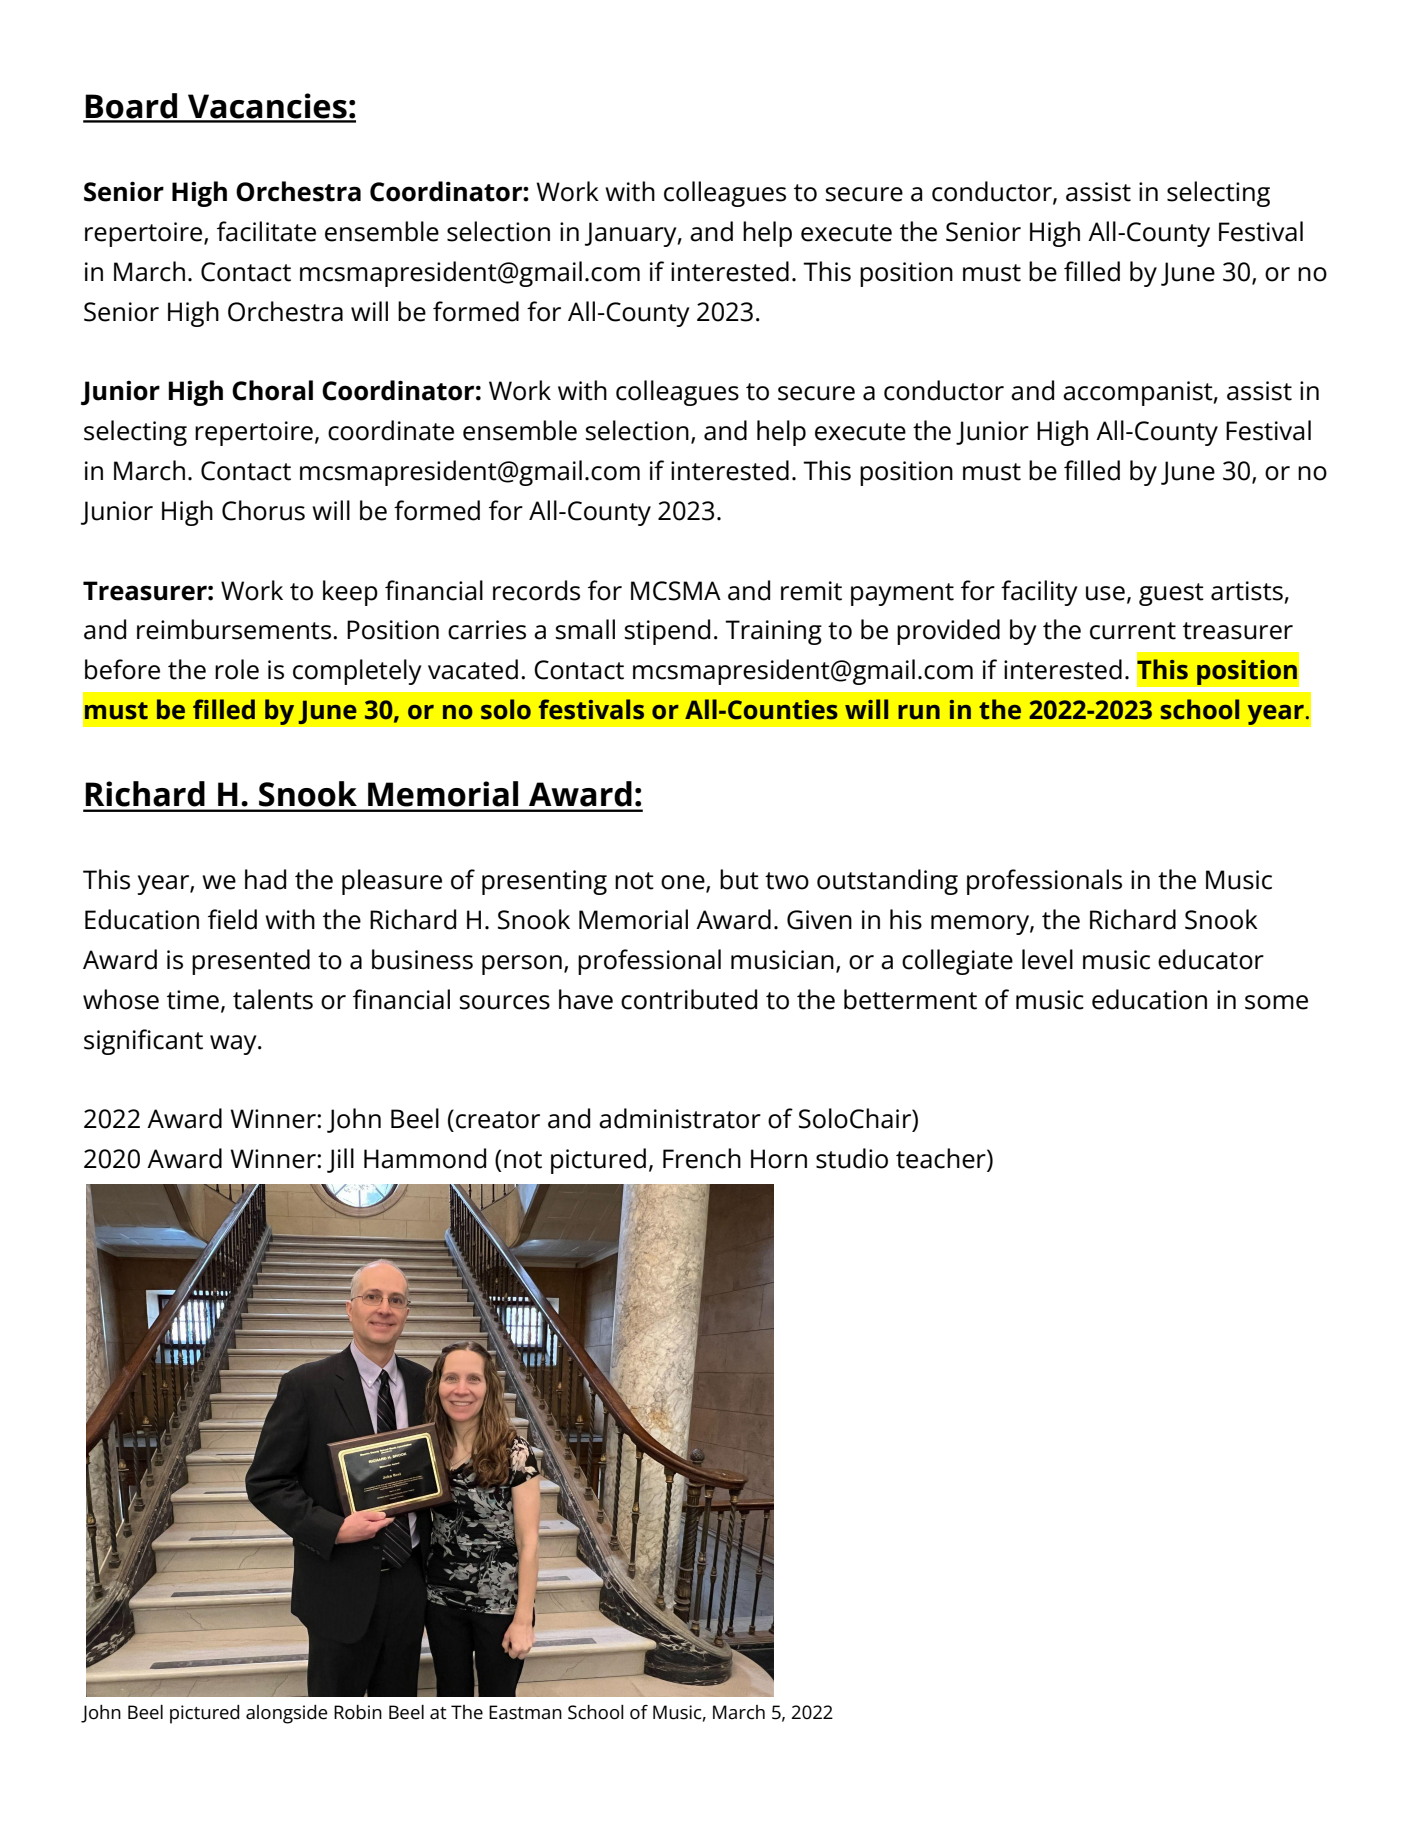 The height and width of the screenshot is (1832, 1415). I want to click on stipend, so click(667, 632).
